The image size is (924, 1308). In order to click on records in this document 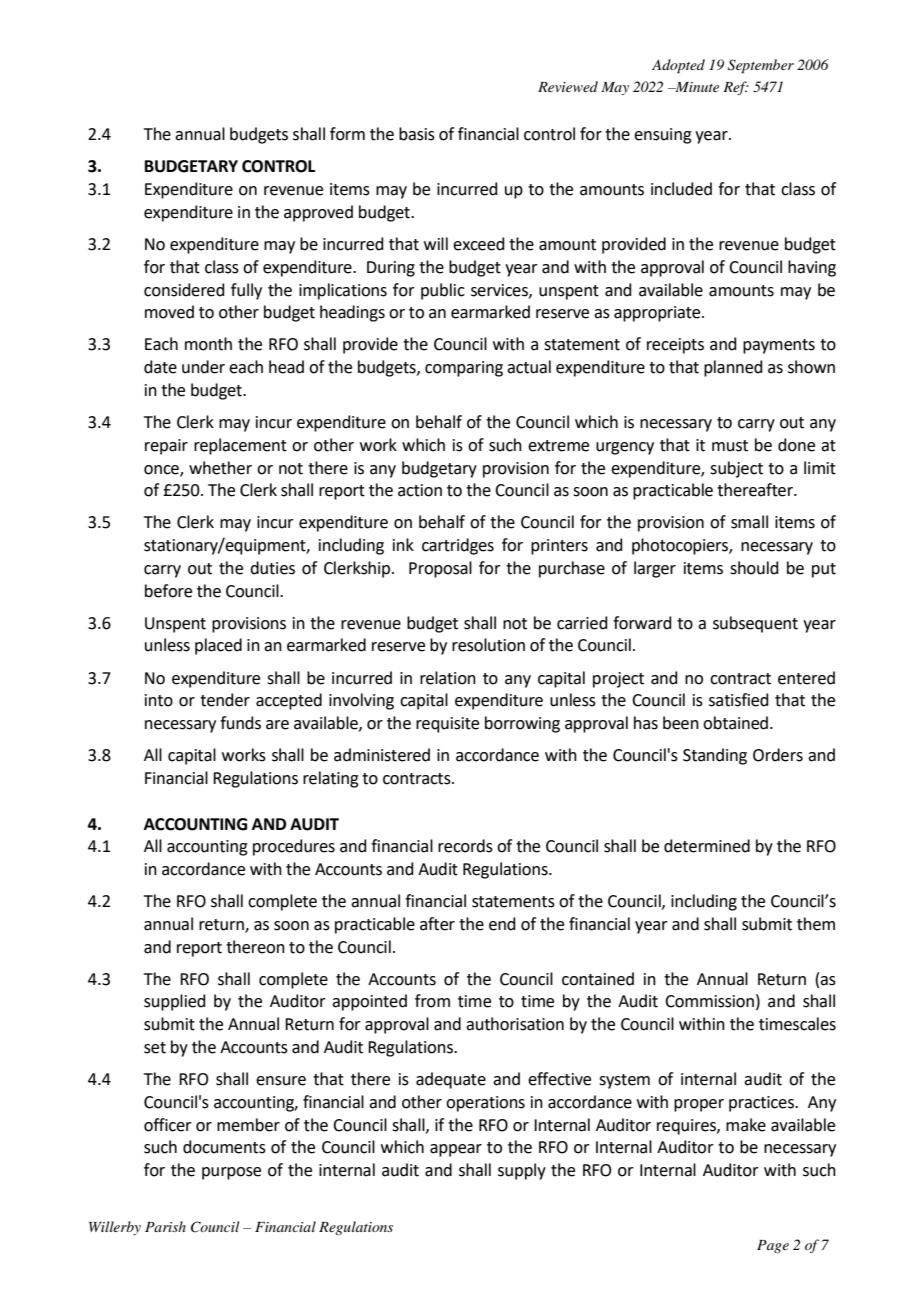, I will do `click(465, 846)`.
